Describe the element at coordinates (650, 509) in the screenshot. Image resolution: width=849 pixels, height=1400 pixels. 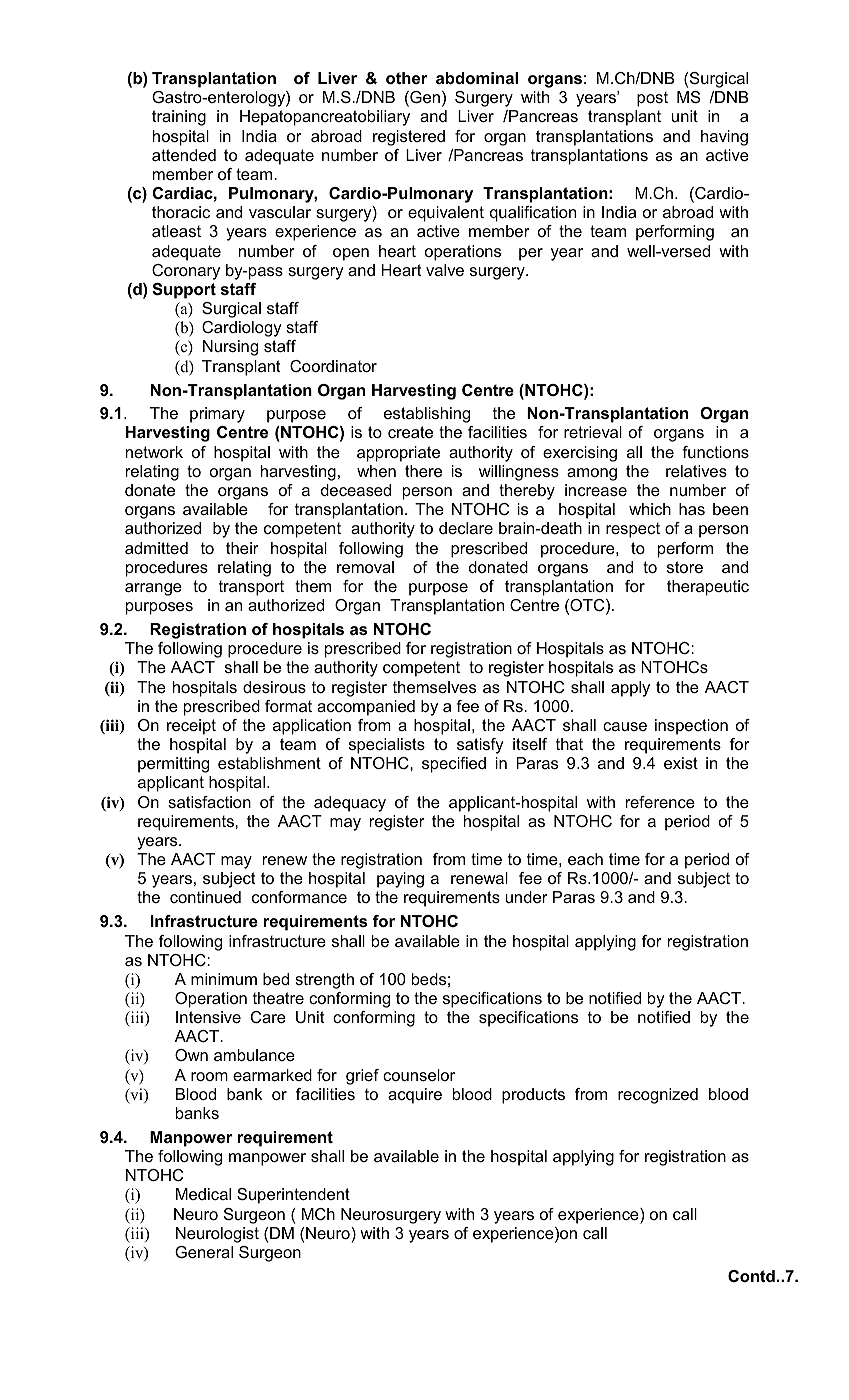
I see `which` at that location.
